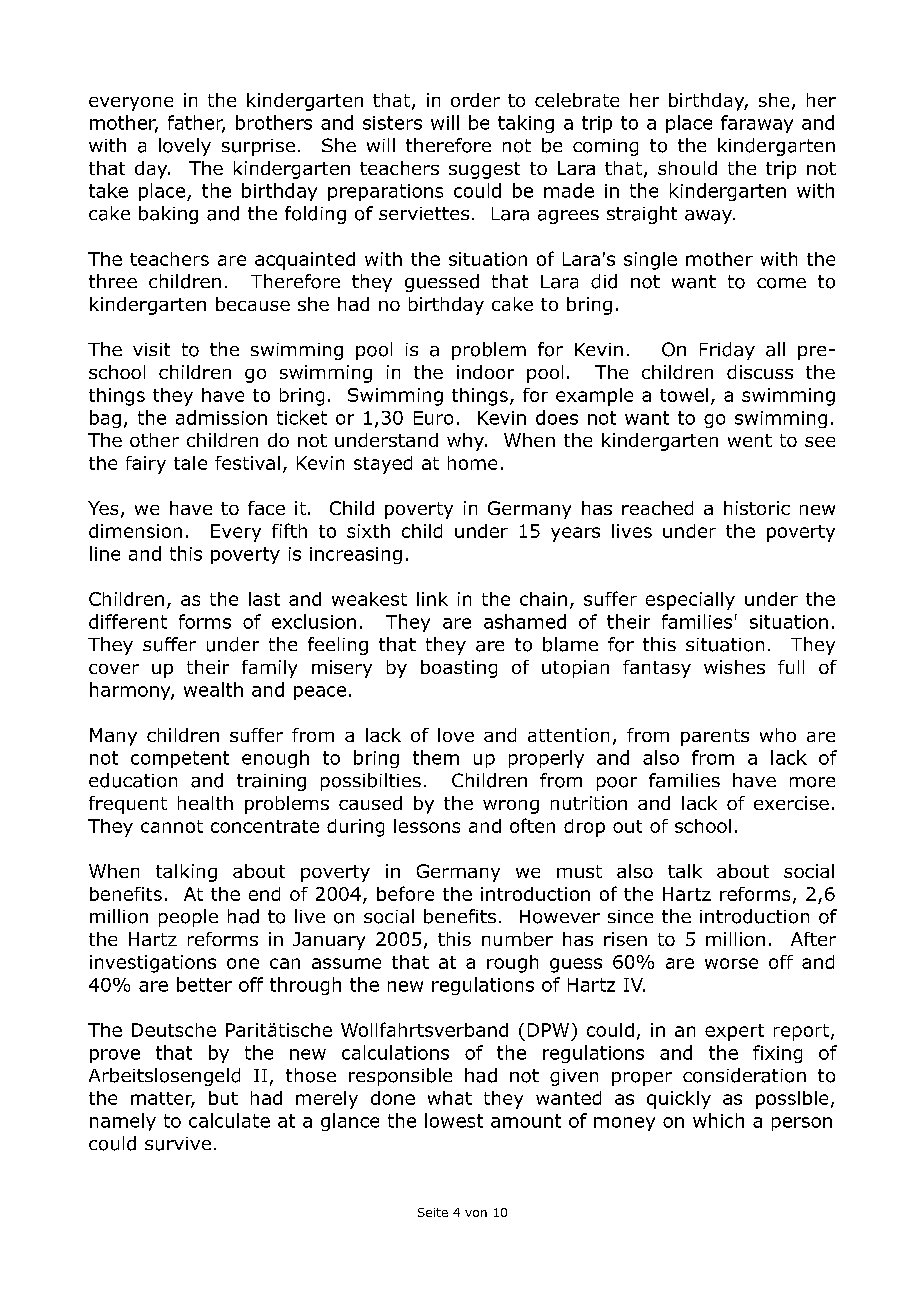 This screenshot has width=924, height=1308. Describe the element at coordinates (760, 372) in the screenshot. I see `discuss` at that location.
